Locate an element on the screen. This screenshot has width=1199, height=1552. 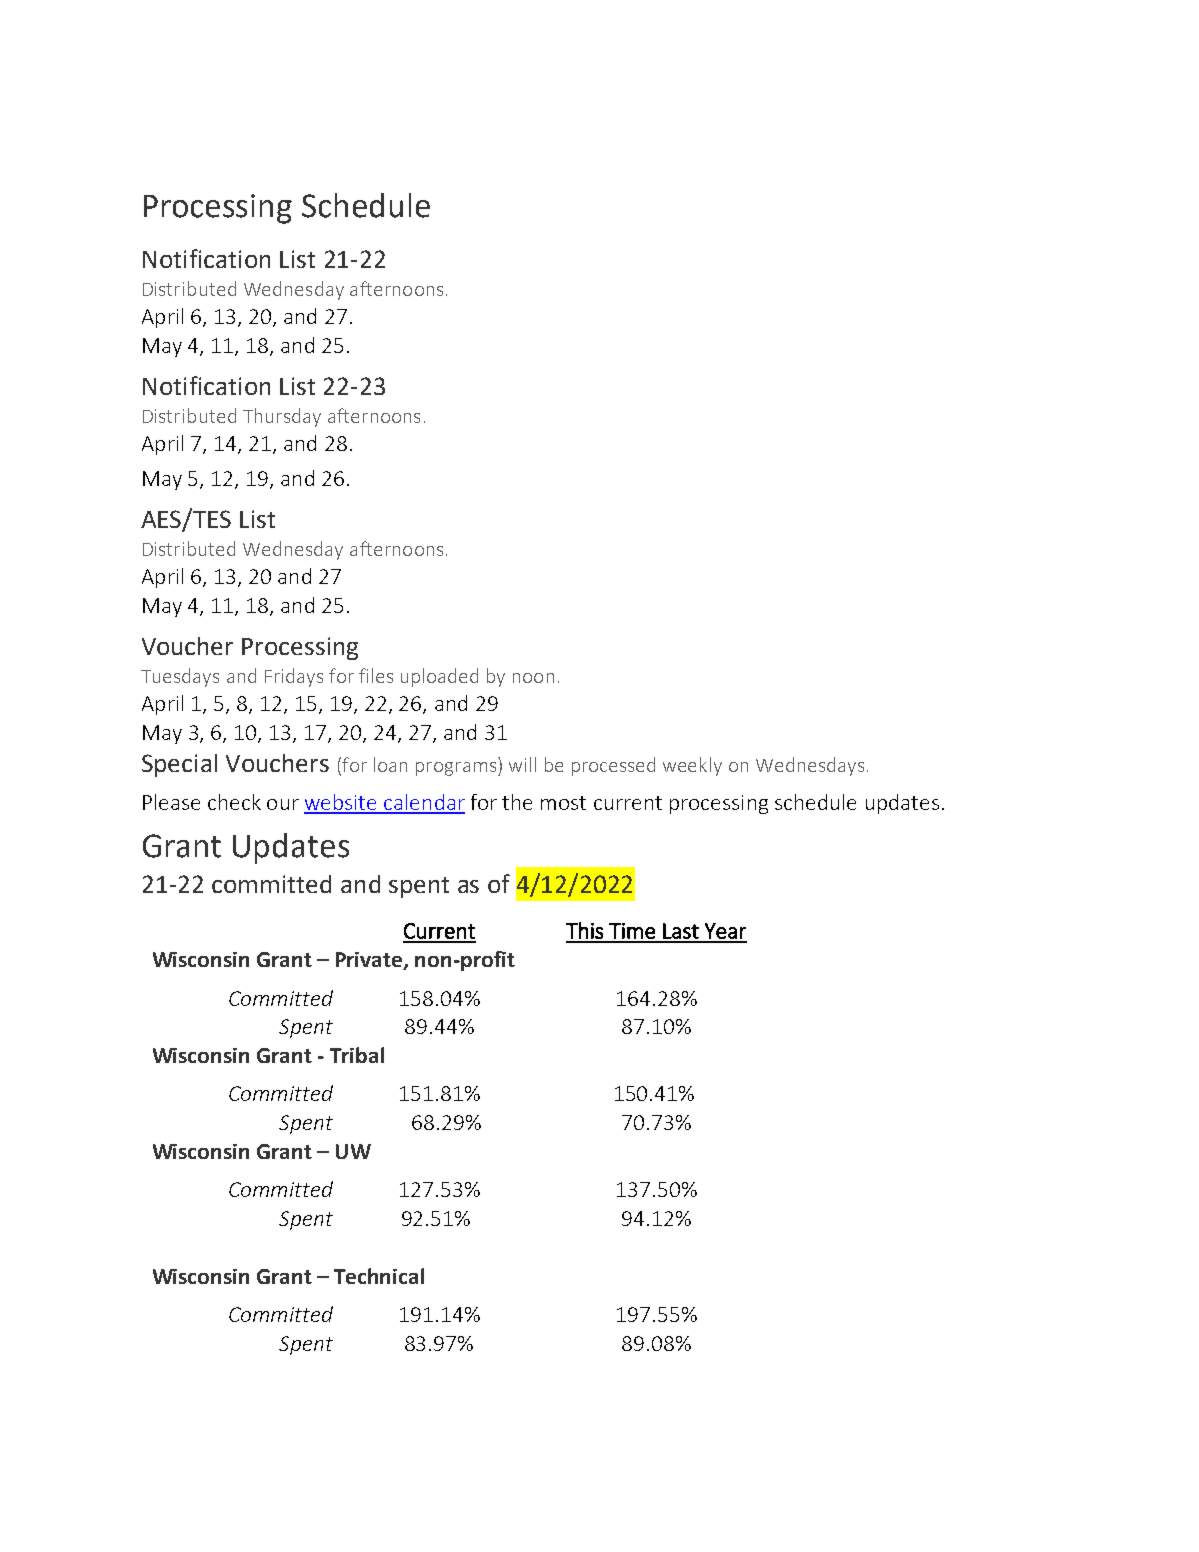
Private is located at coordinates (370, 961).
